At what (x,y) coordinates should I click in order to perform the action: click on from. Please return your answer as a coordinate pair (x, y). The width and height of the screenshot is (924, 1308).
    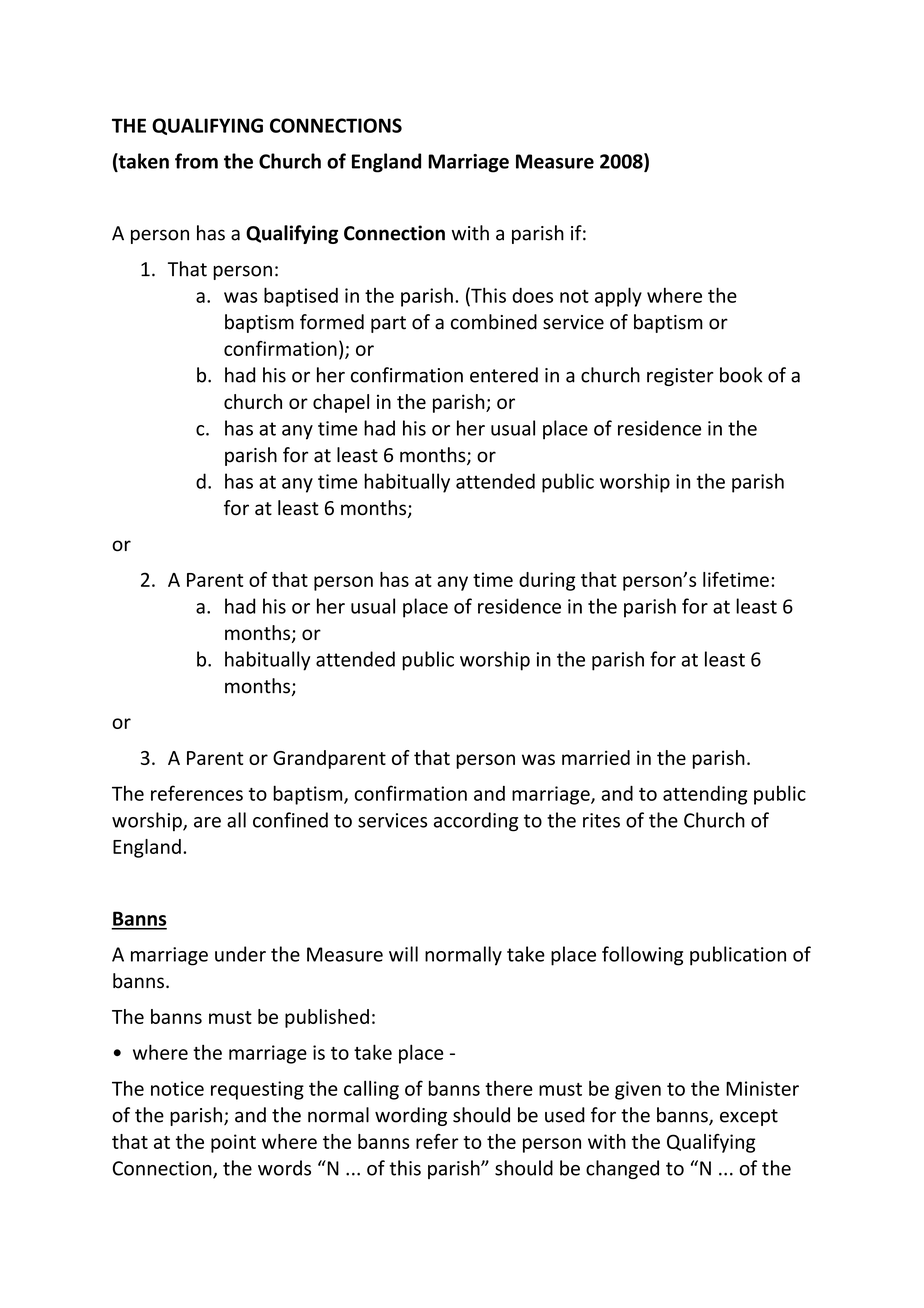
    Looking at the image, I should click on (196, 161).
